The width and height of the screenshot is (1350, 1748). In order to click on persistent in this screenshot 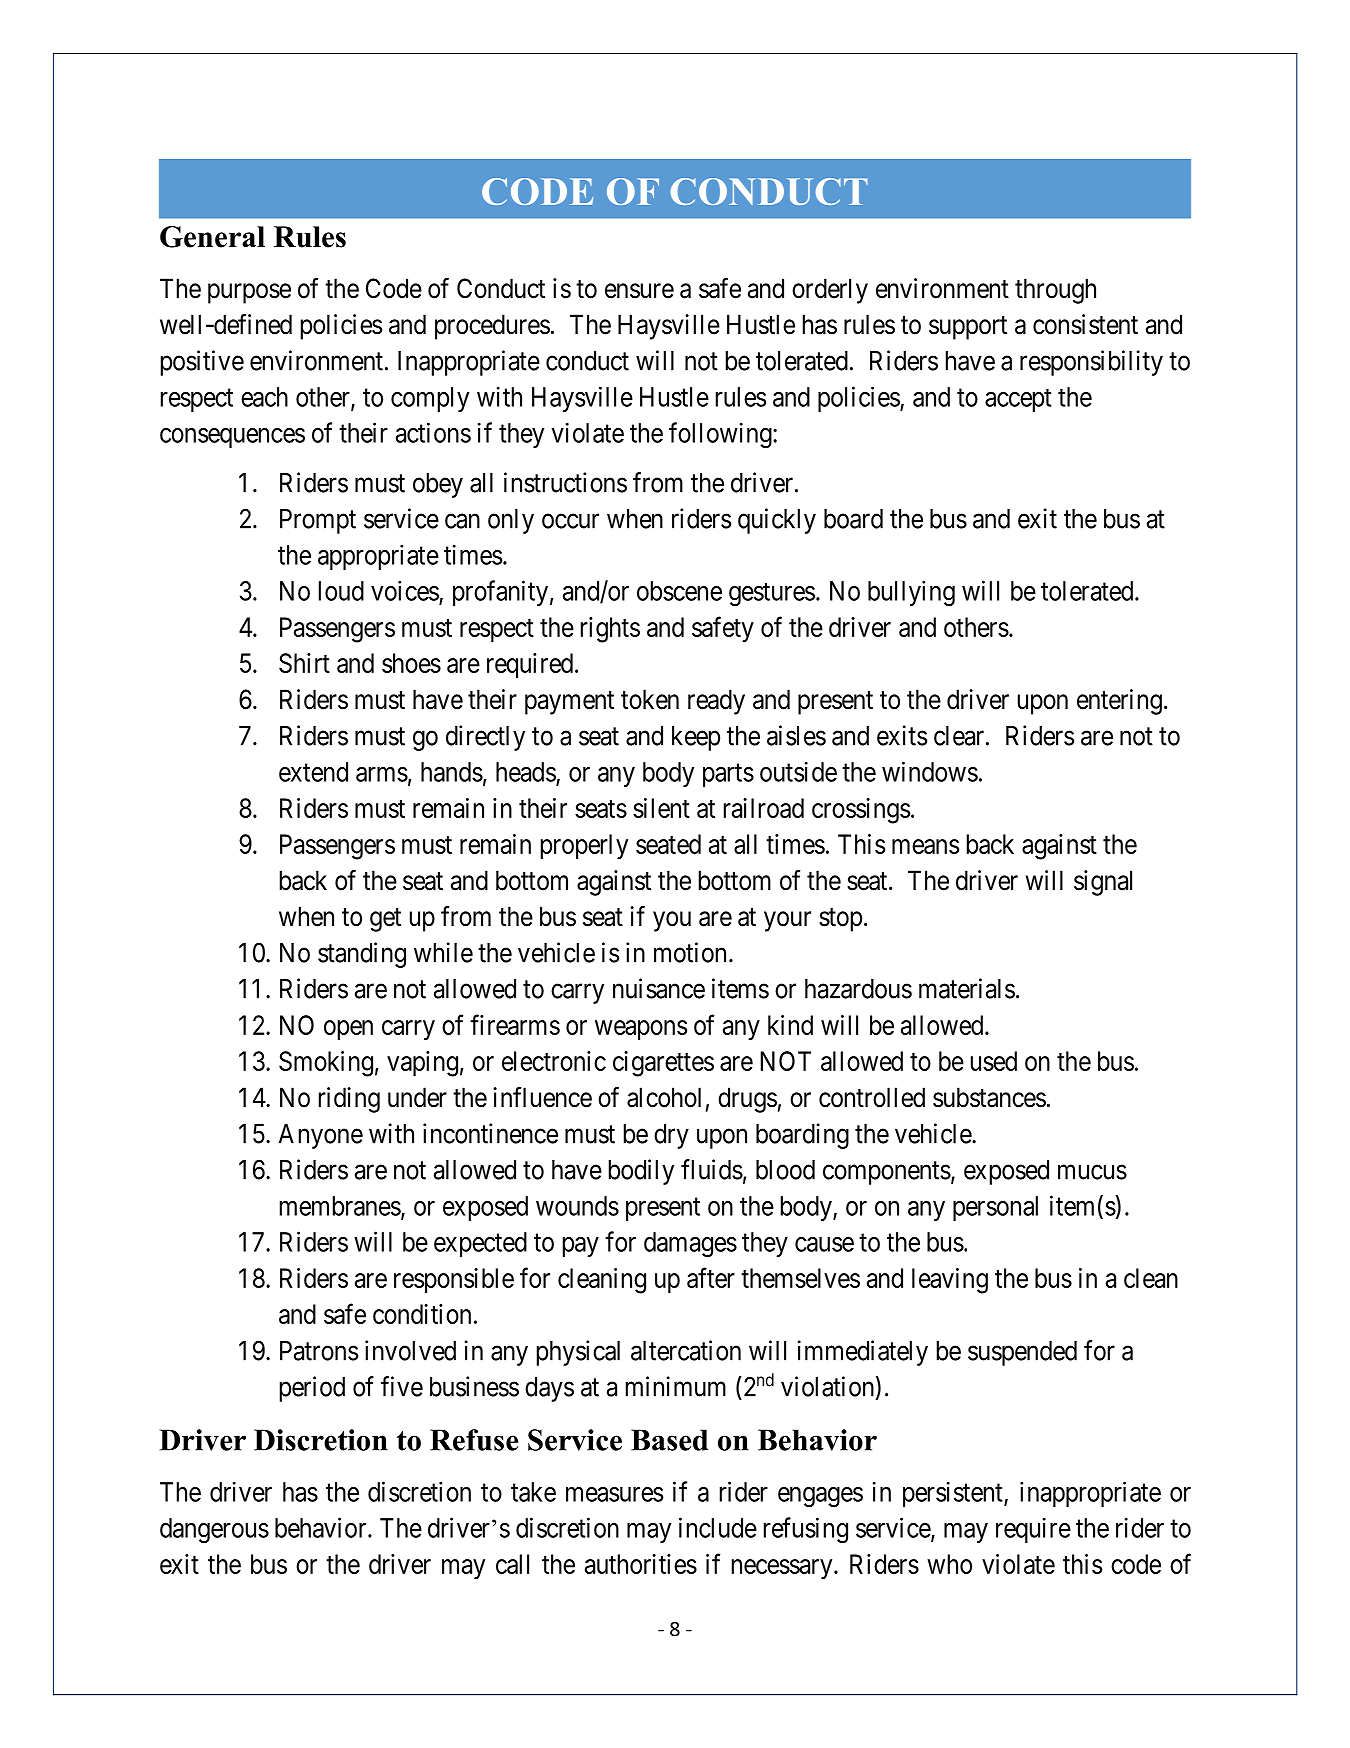, I will do `click(954, 1494)`.
